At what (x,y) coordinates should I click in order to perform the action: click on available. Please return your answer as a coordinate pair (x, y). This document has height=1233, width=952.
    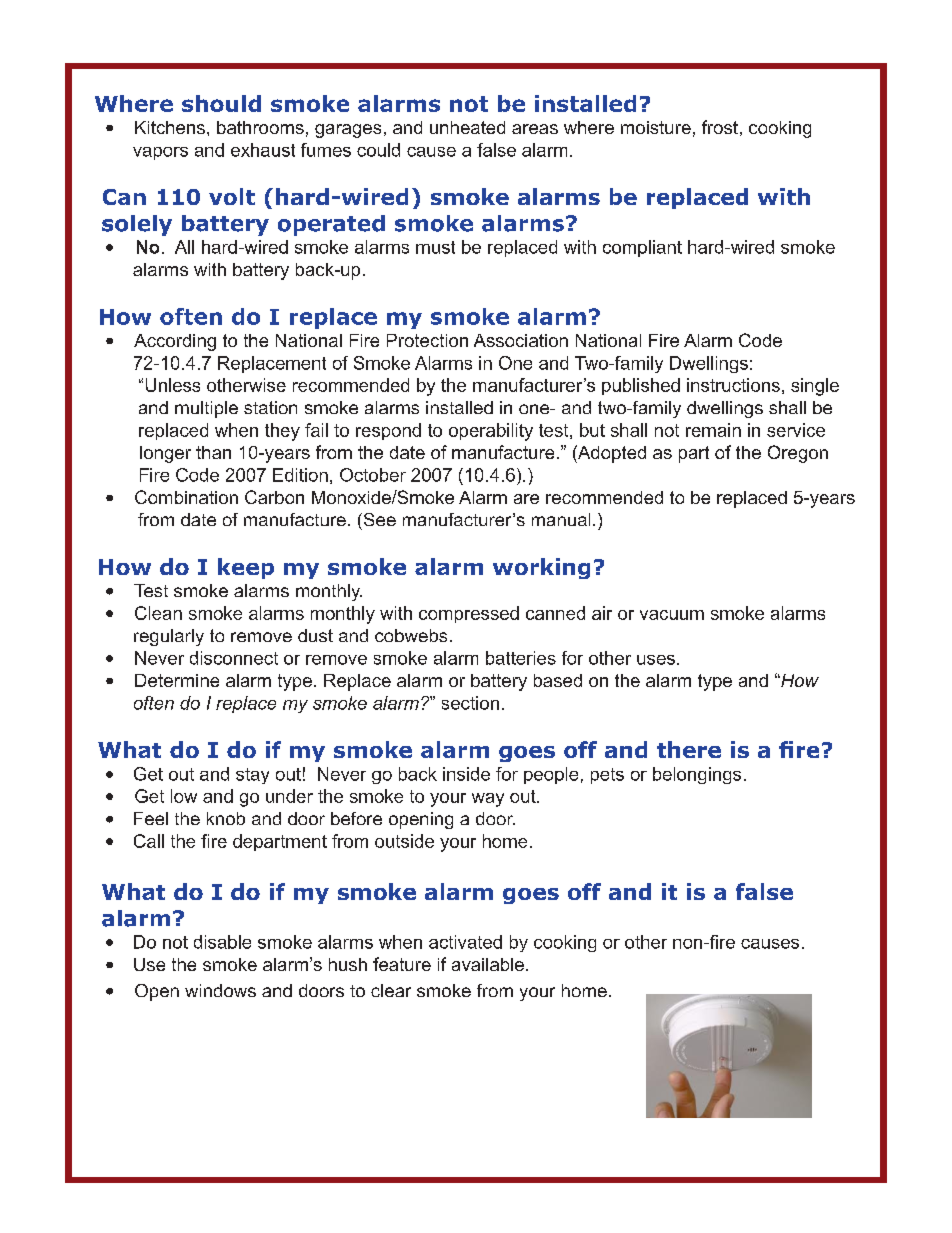
    Looking at the image, I should click on (488, 964).
